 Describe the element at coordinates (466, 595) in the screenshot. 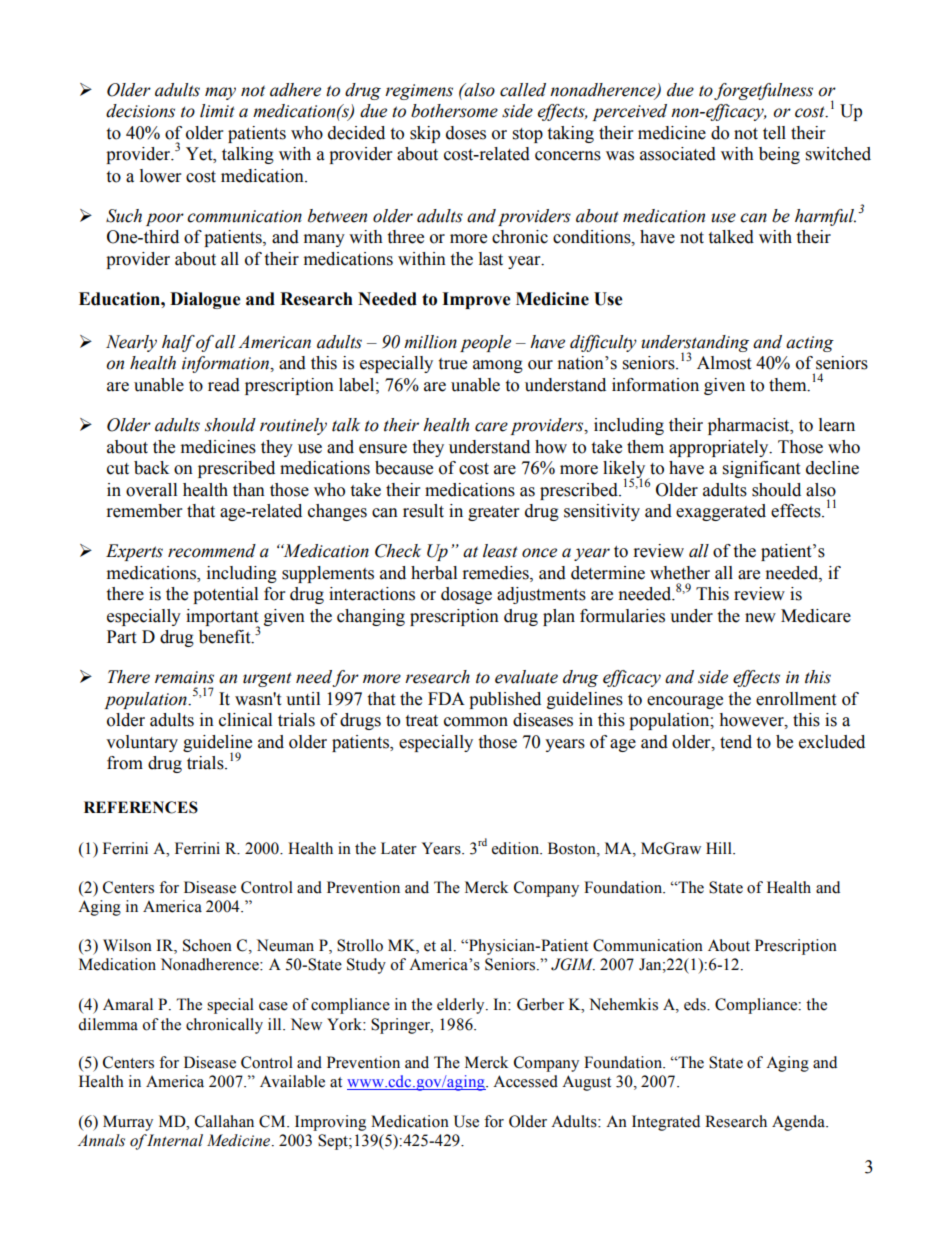

I see `dosage` at that location.
